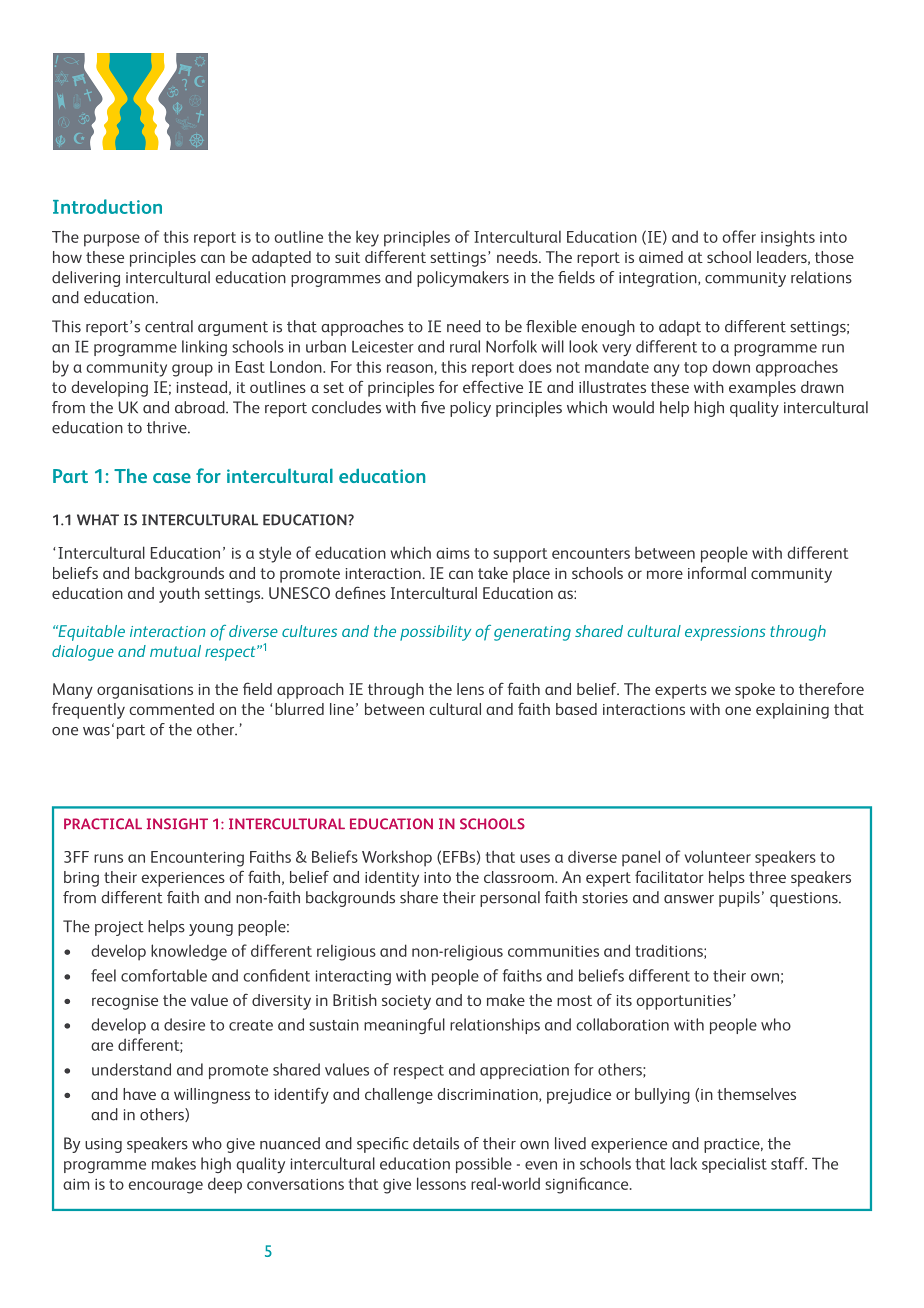 The height and width of the document is (1308, 924). I want to click on purpose, so click(112, 240).
